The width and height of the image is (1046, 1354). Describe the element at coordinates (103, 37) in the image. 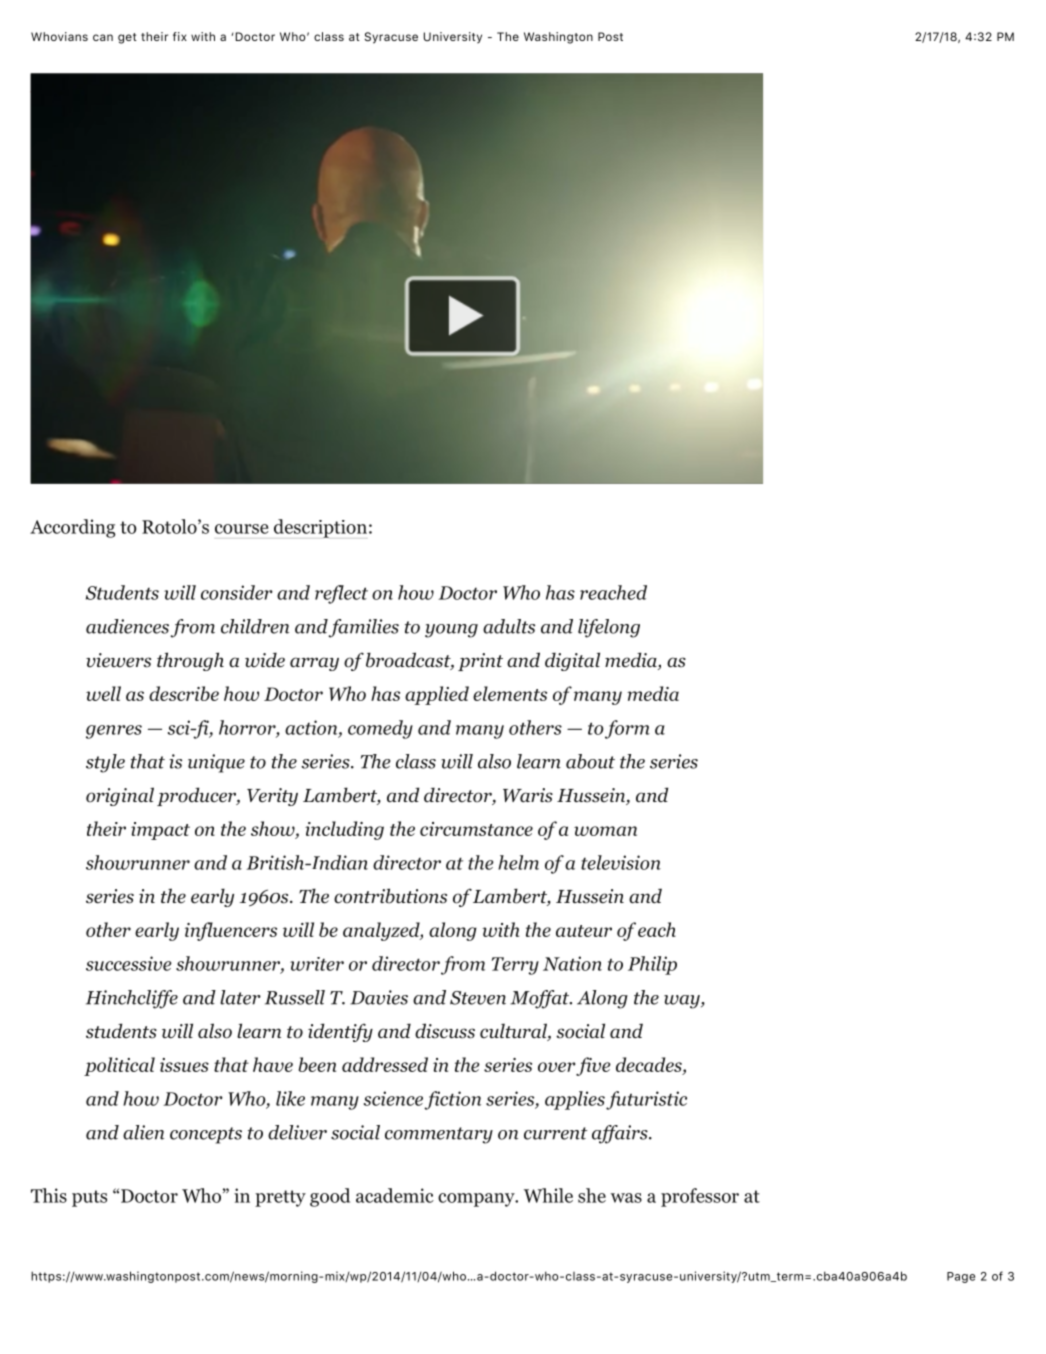

I see `can` at that location.
